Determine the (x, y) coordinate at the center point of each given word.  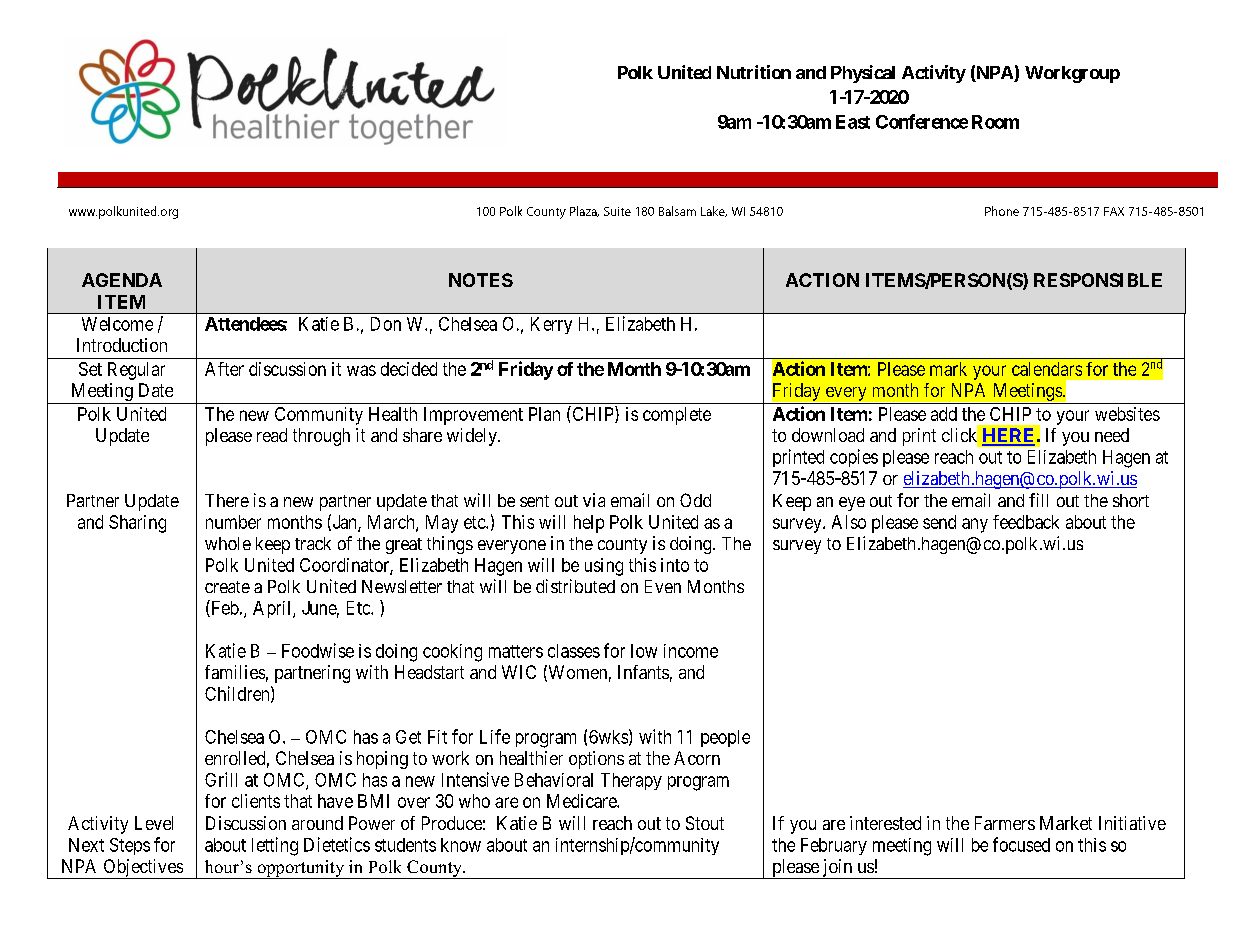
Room (995, 122)
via (594, 500)
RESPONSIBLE (1098, 280)
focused (1021, 844)
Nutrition (754, 72)
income (691, 651)
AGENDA (122, 280)
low (644, 651)
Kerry (551, 325)
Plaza (584, 211)
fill (1038, 500)
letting (275, 846)
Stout (705, 823)
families (235, 672)
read (272, 435)
